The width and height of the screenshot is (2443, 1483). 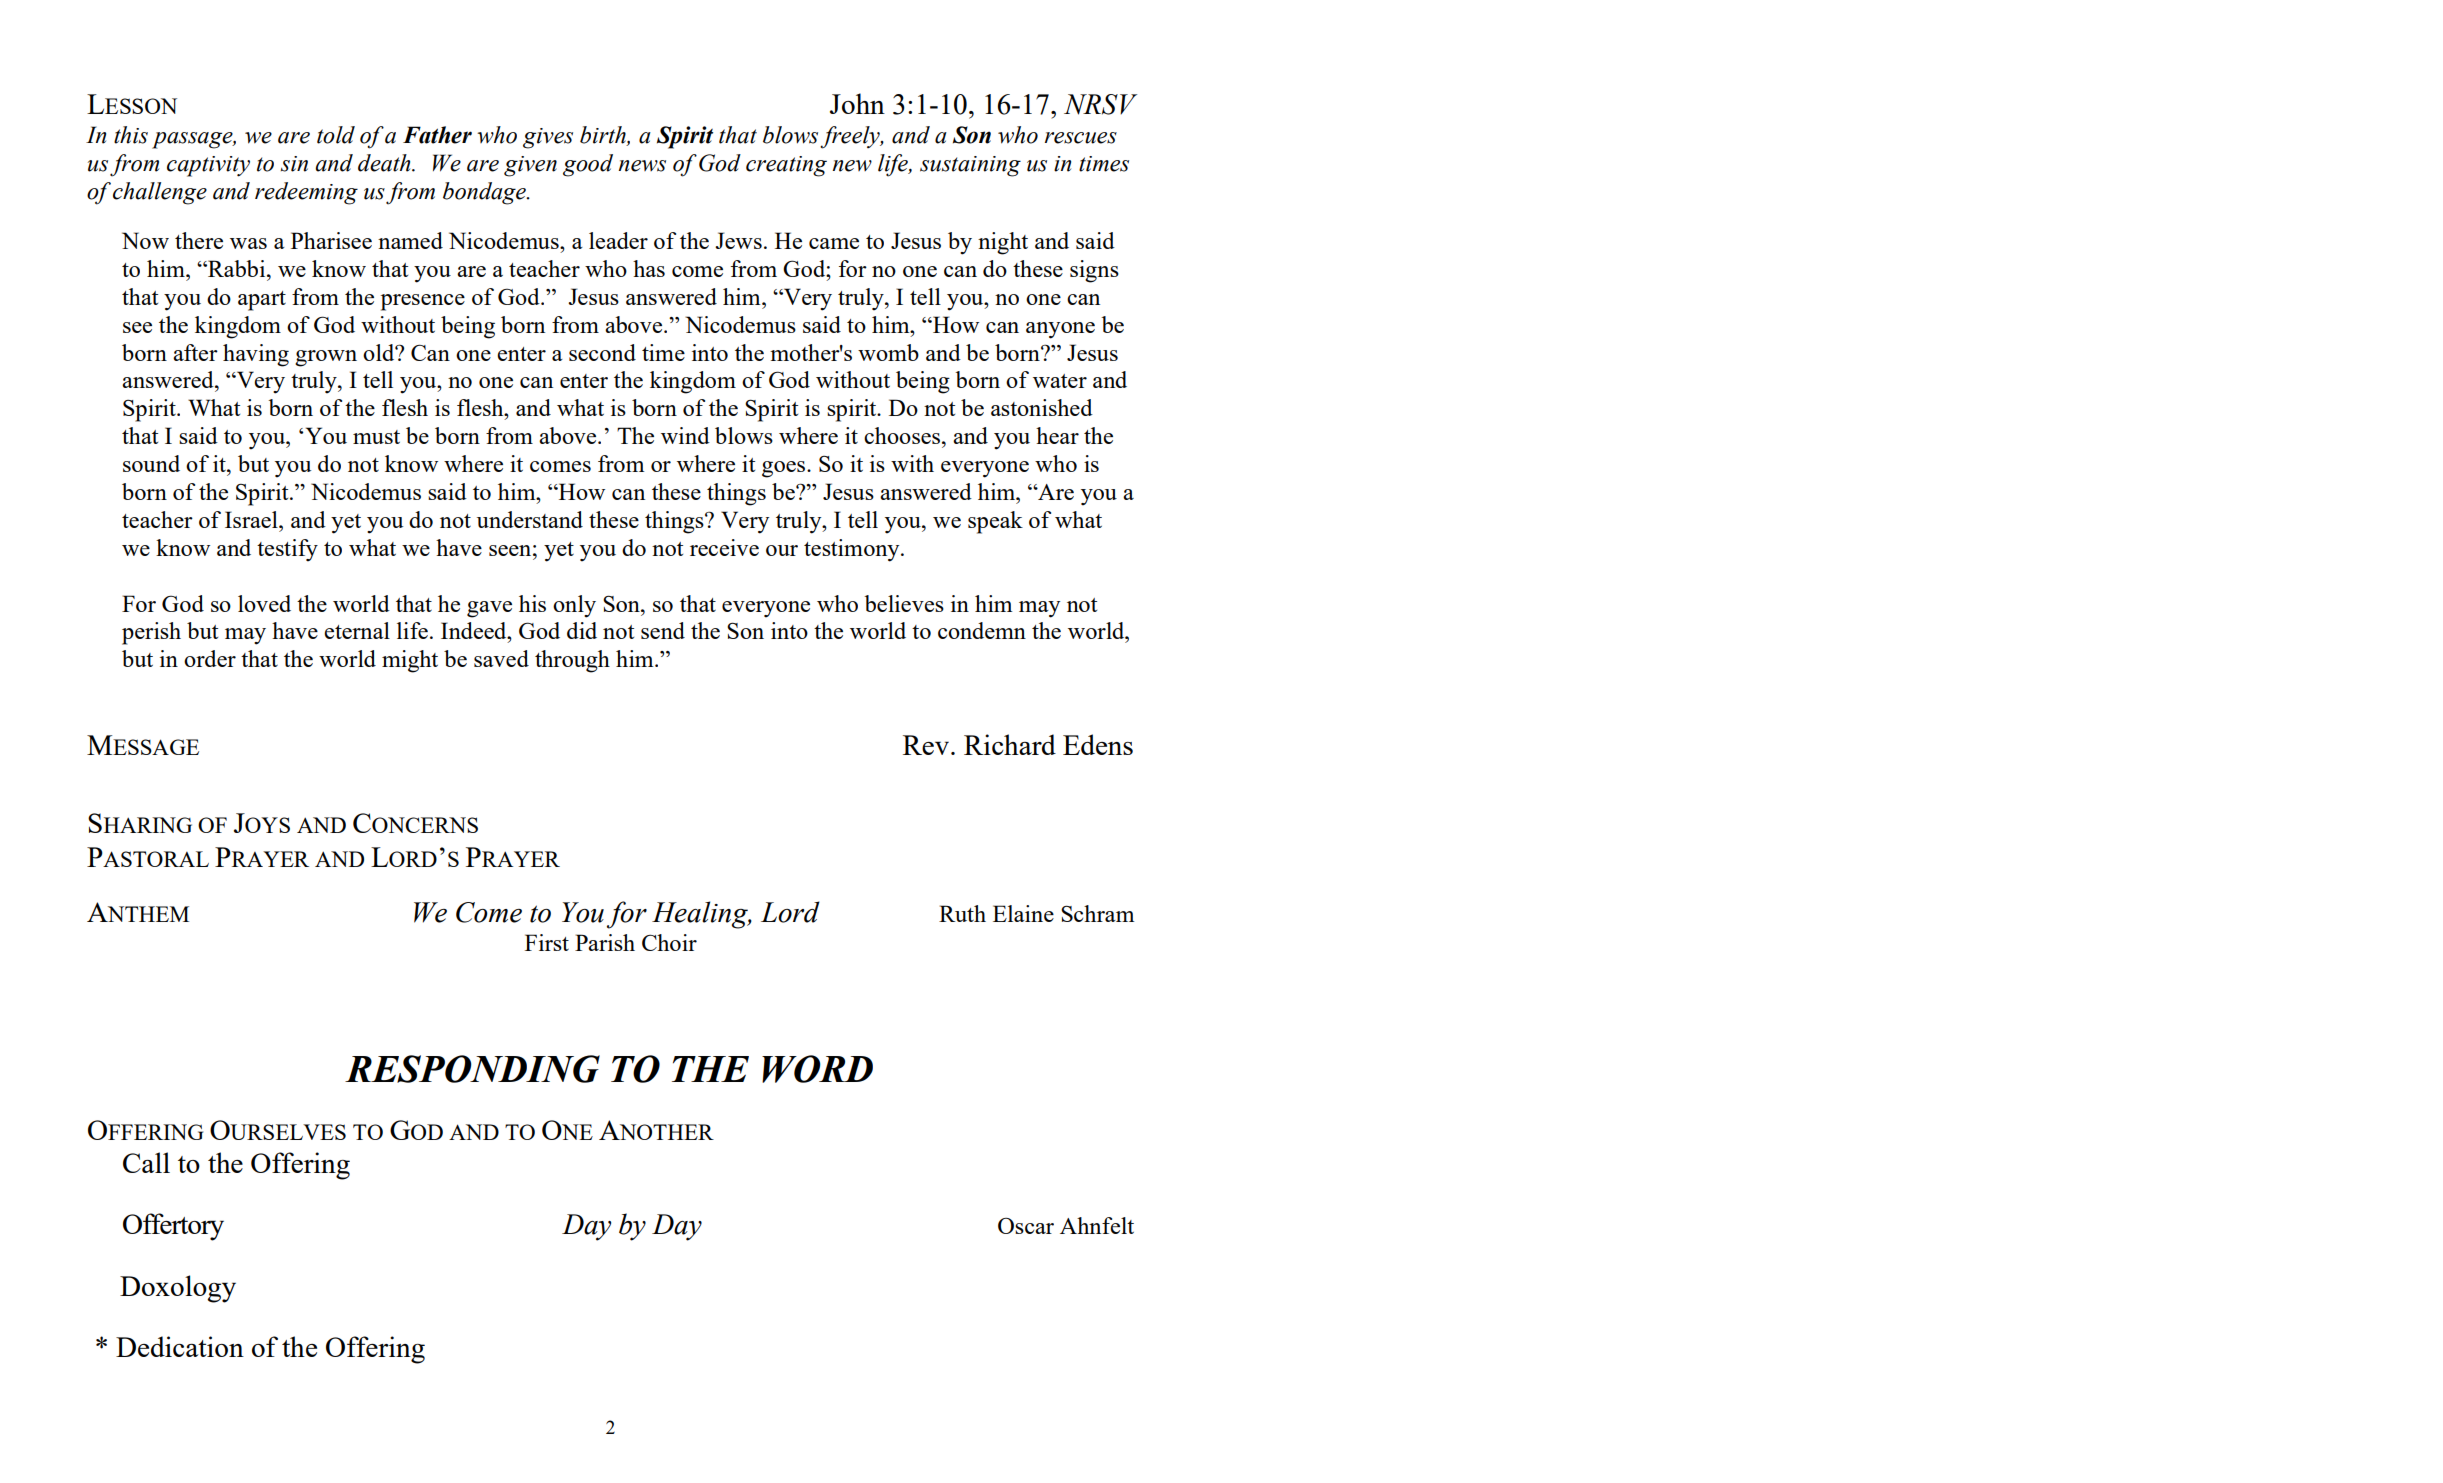 What do you see at coordinates (602, 352) in the screenshot?
I see `second` at bounding box center [602, 352].
